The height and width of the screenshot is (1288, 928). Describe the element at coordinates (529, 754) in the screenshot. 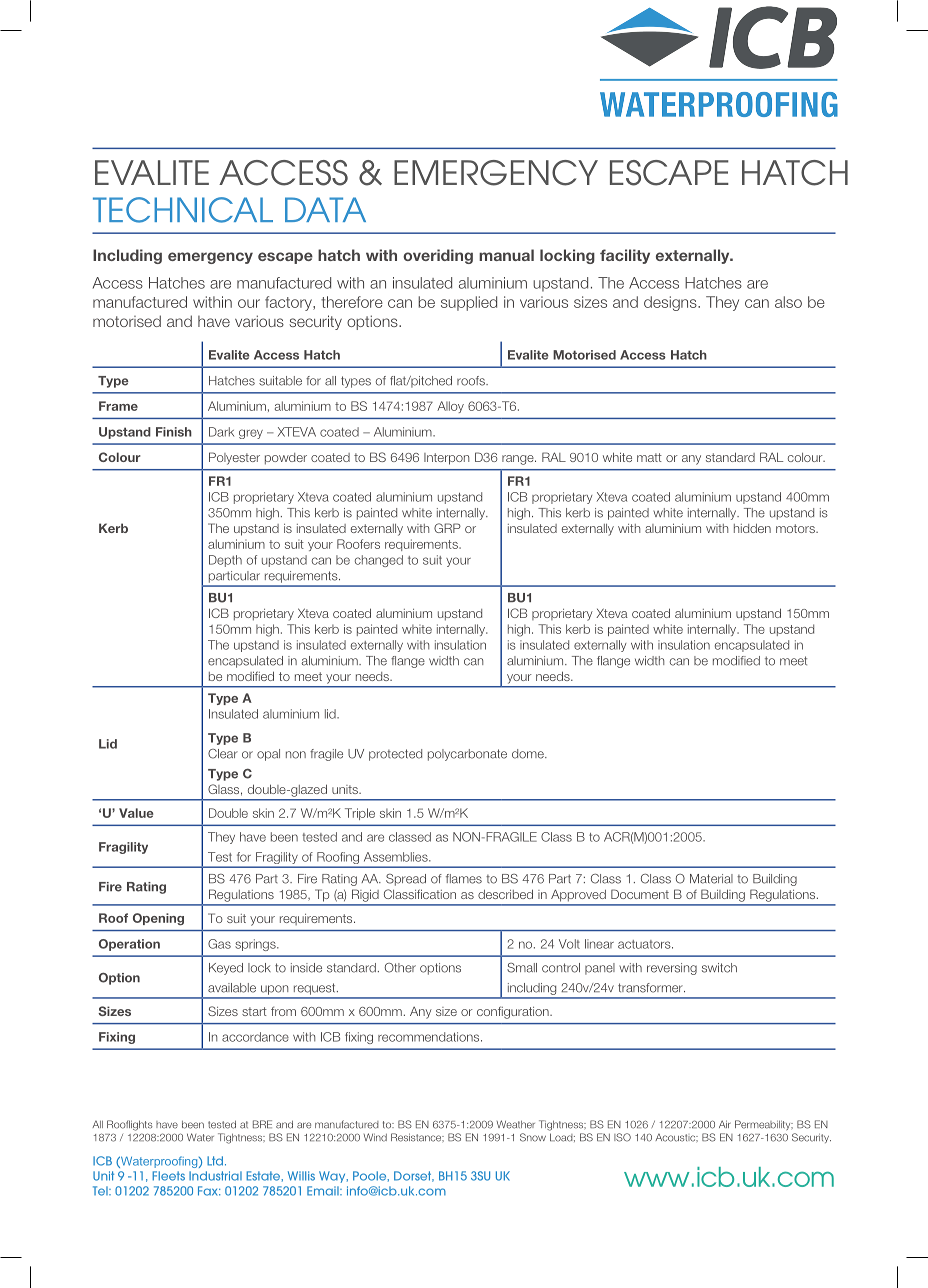

I see `dome` at that location.
